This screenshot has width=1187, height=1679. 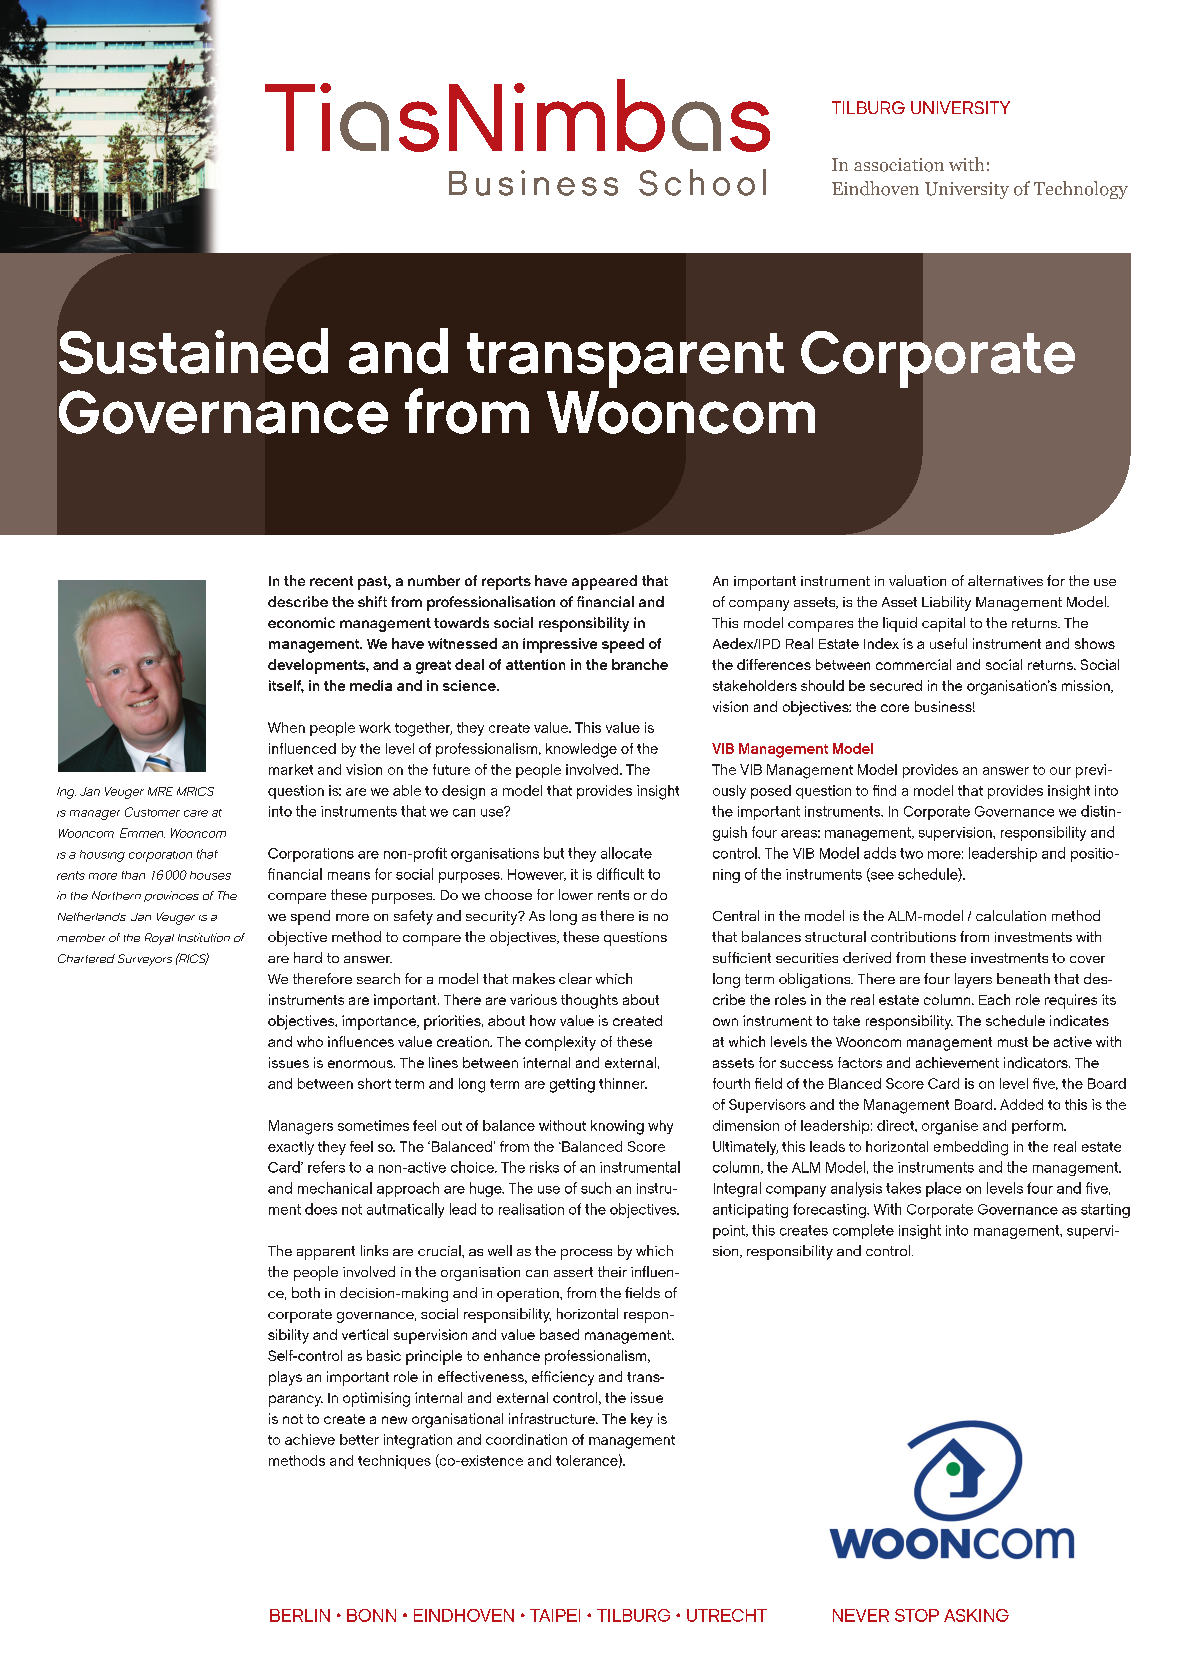 I want to click on exactly, so click(x=291, y=1148).
